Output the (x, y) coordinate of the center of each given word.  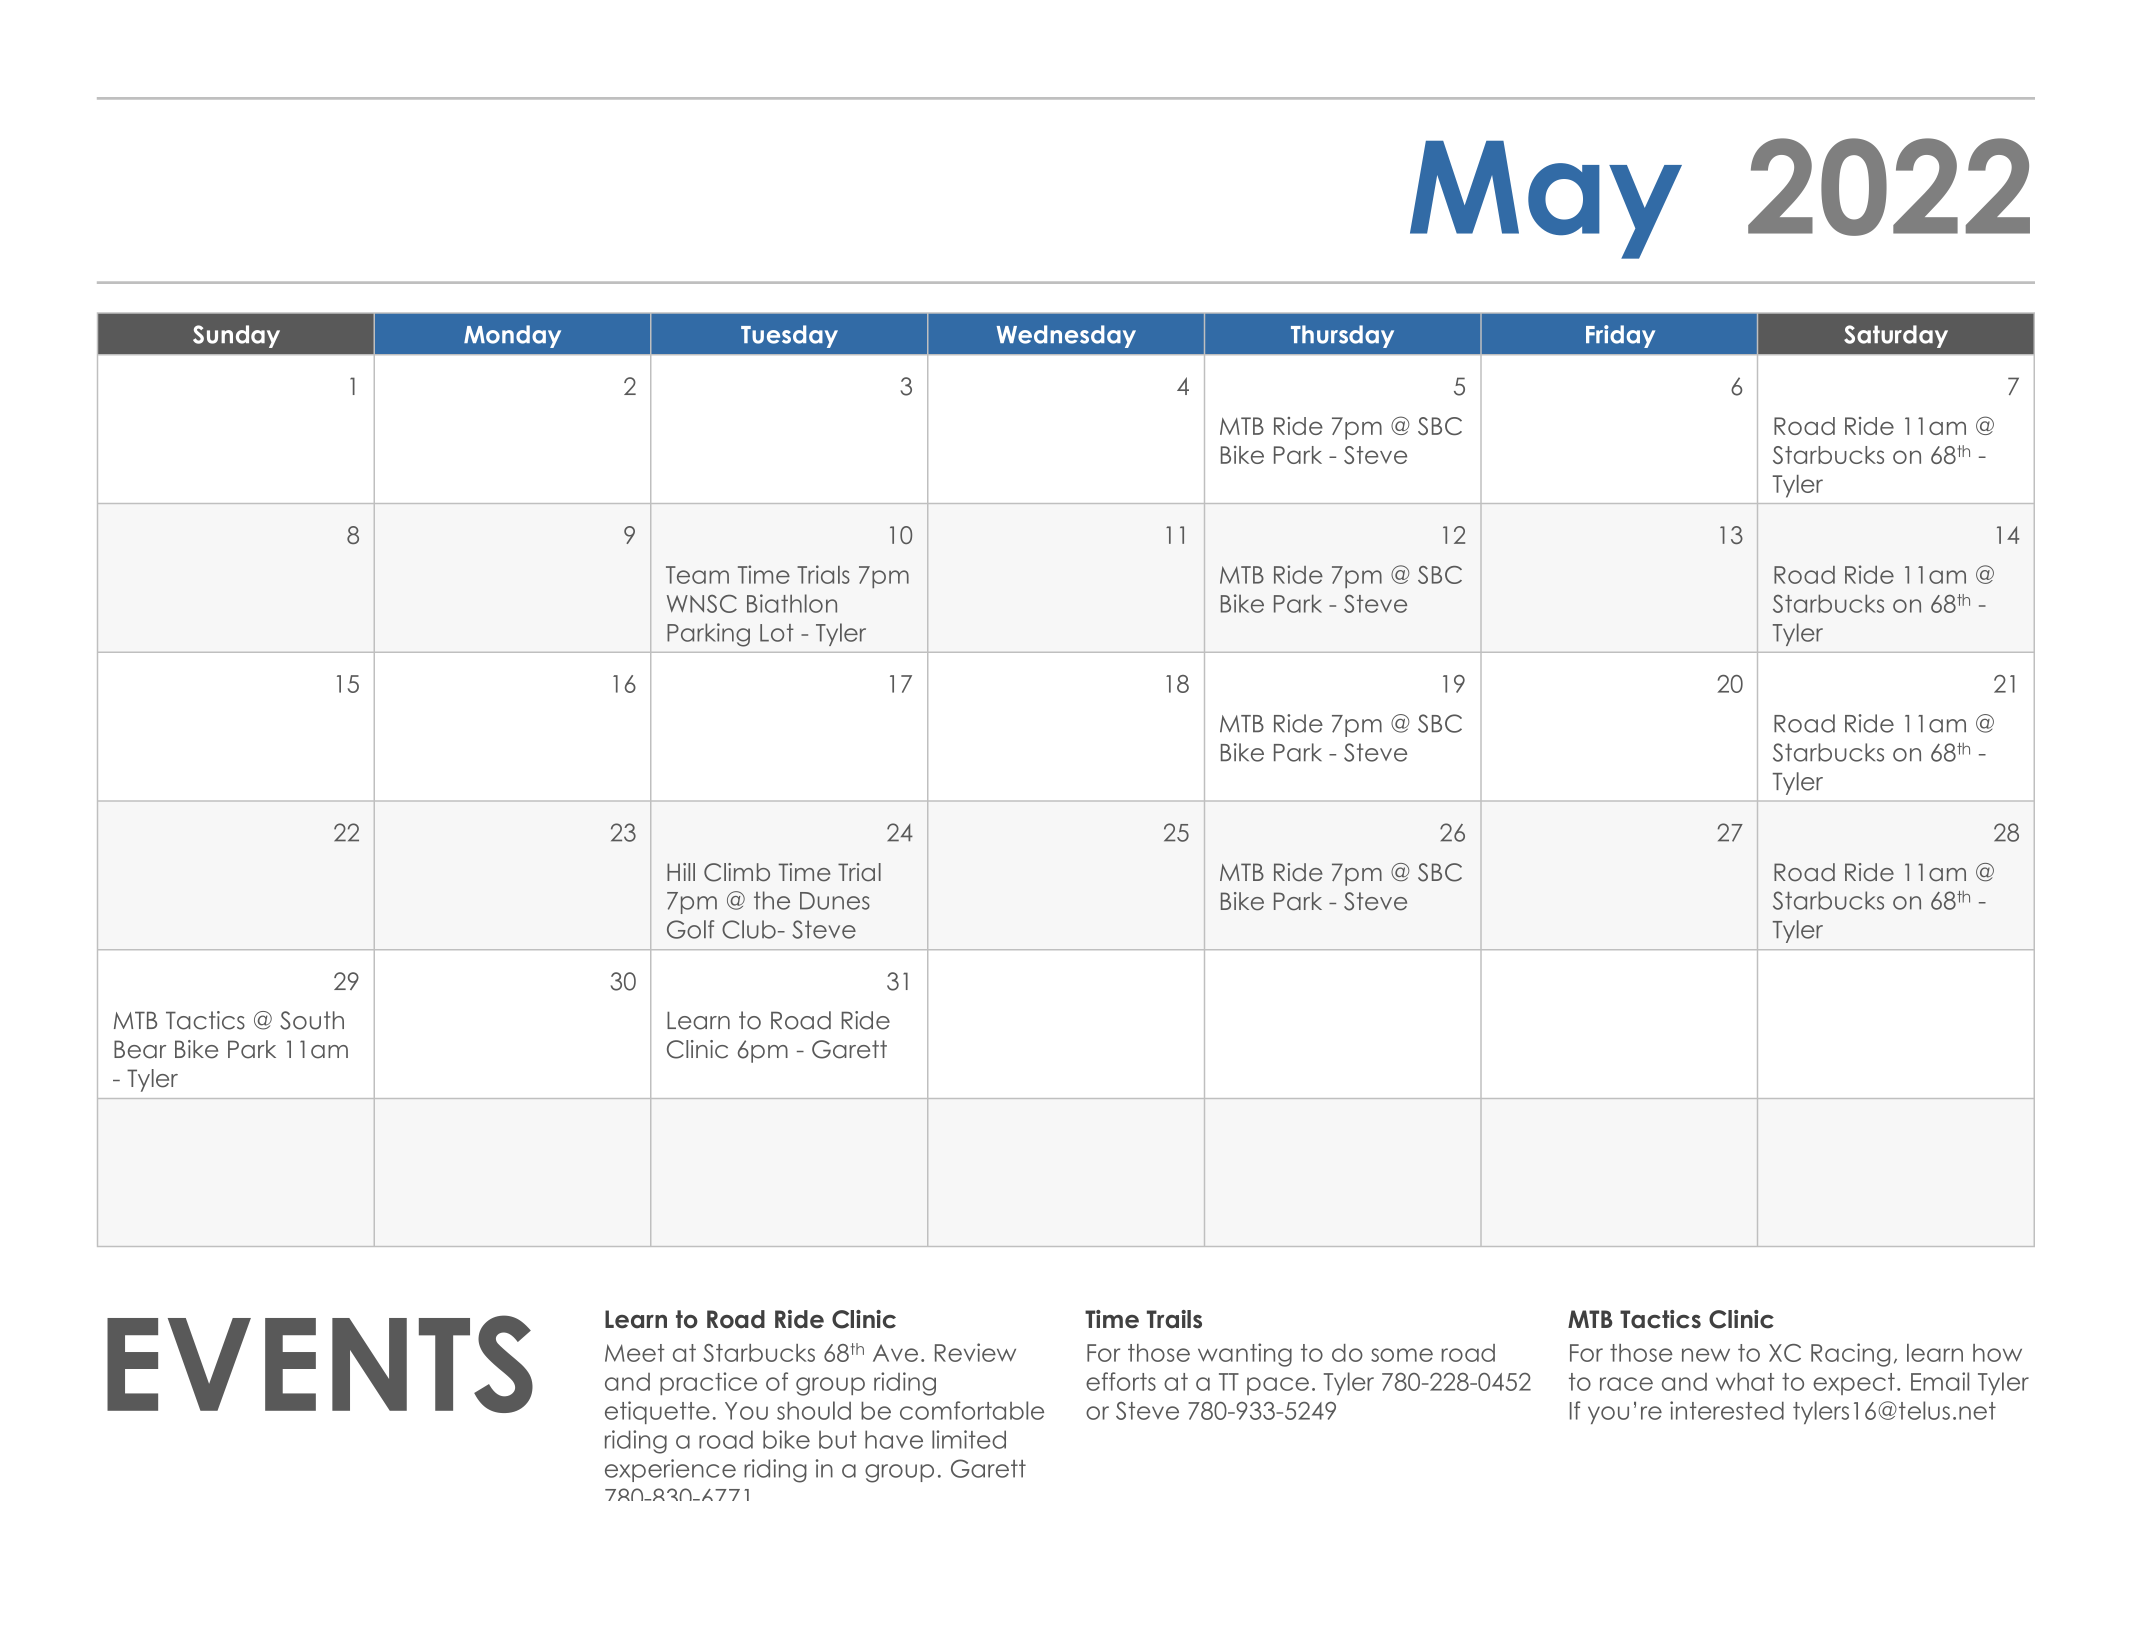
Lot (777, 633)
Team (697, 575)
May (1546, 200)
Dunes (835, 901)
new (1706, 1355)
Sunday (236, 336)
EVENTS (320, 1364)
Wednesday (1066, 336)
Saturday (1896, 336)
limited (969, 1439)
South (312, 1020)
